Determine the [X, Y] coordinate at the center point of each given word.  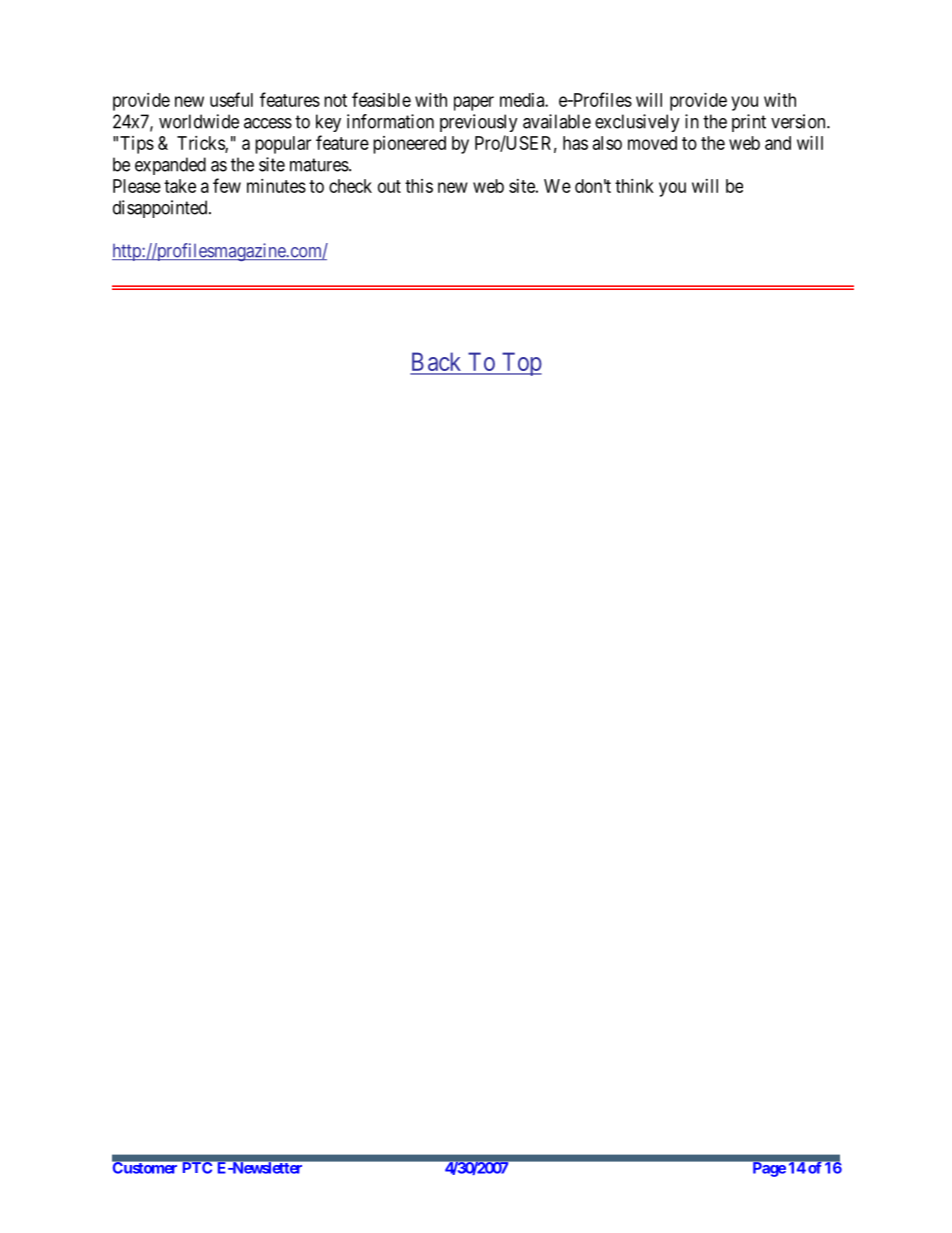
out [389, 186]
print [749, 123]
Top [520, 364]
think [634, 186]
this [419, 186]
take [180, 186]
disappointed [161, 209]
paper [474, 103]
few [227, 185]
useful [231, 99]
